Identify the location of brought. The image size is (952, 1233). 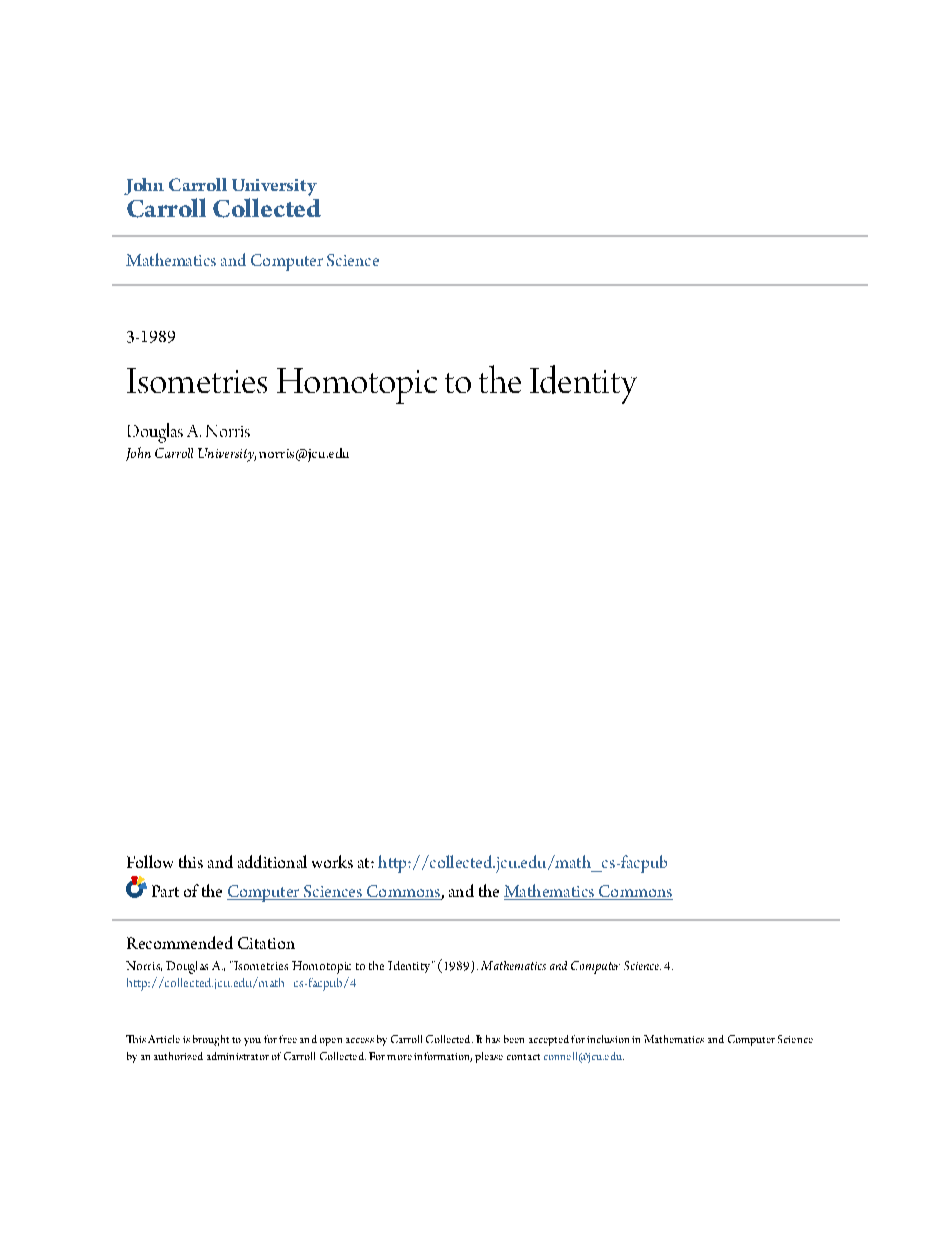
(211, 1040).
